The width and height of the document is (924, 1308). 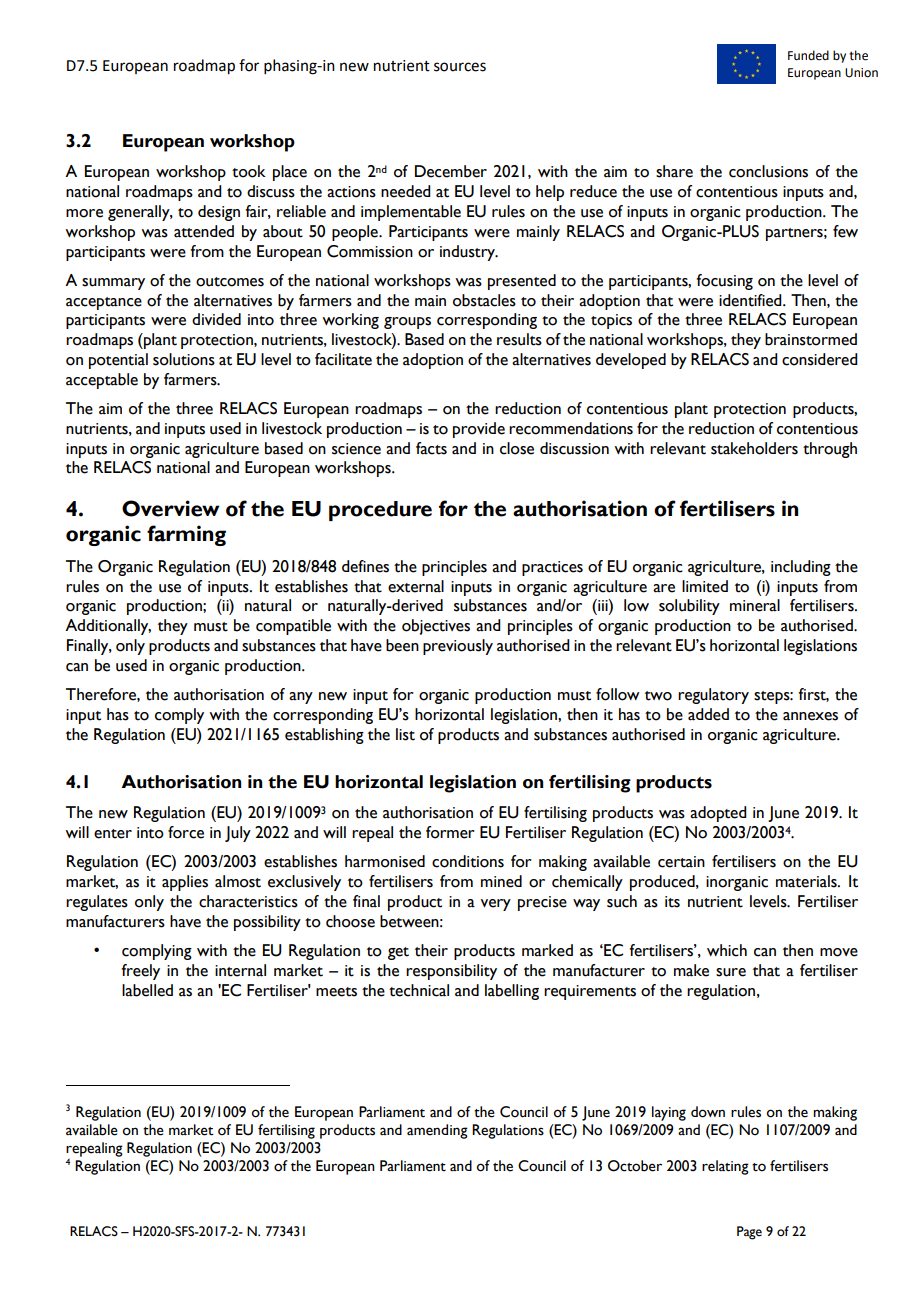 I want to click on mineral, so click(x=755, y=605).
